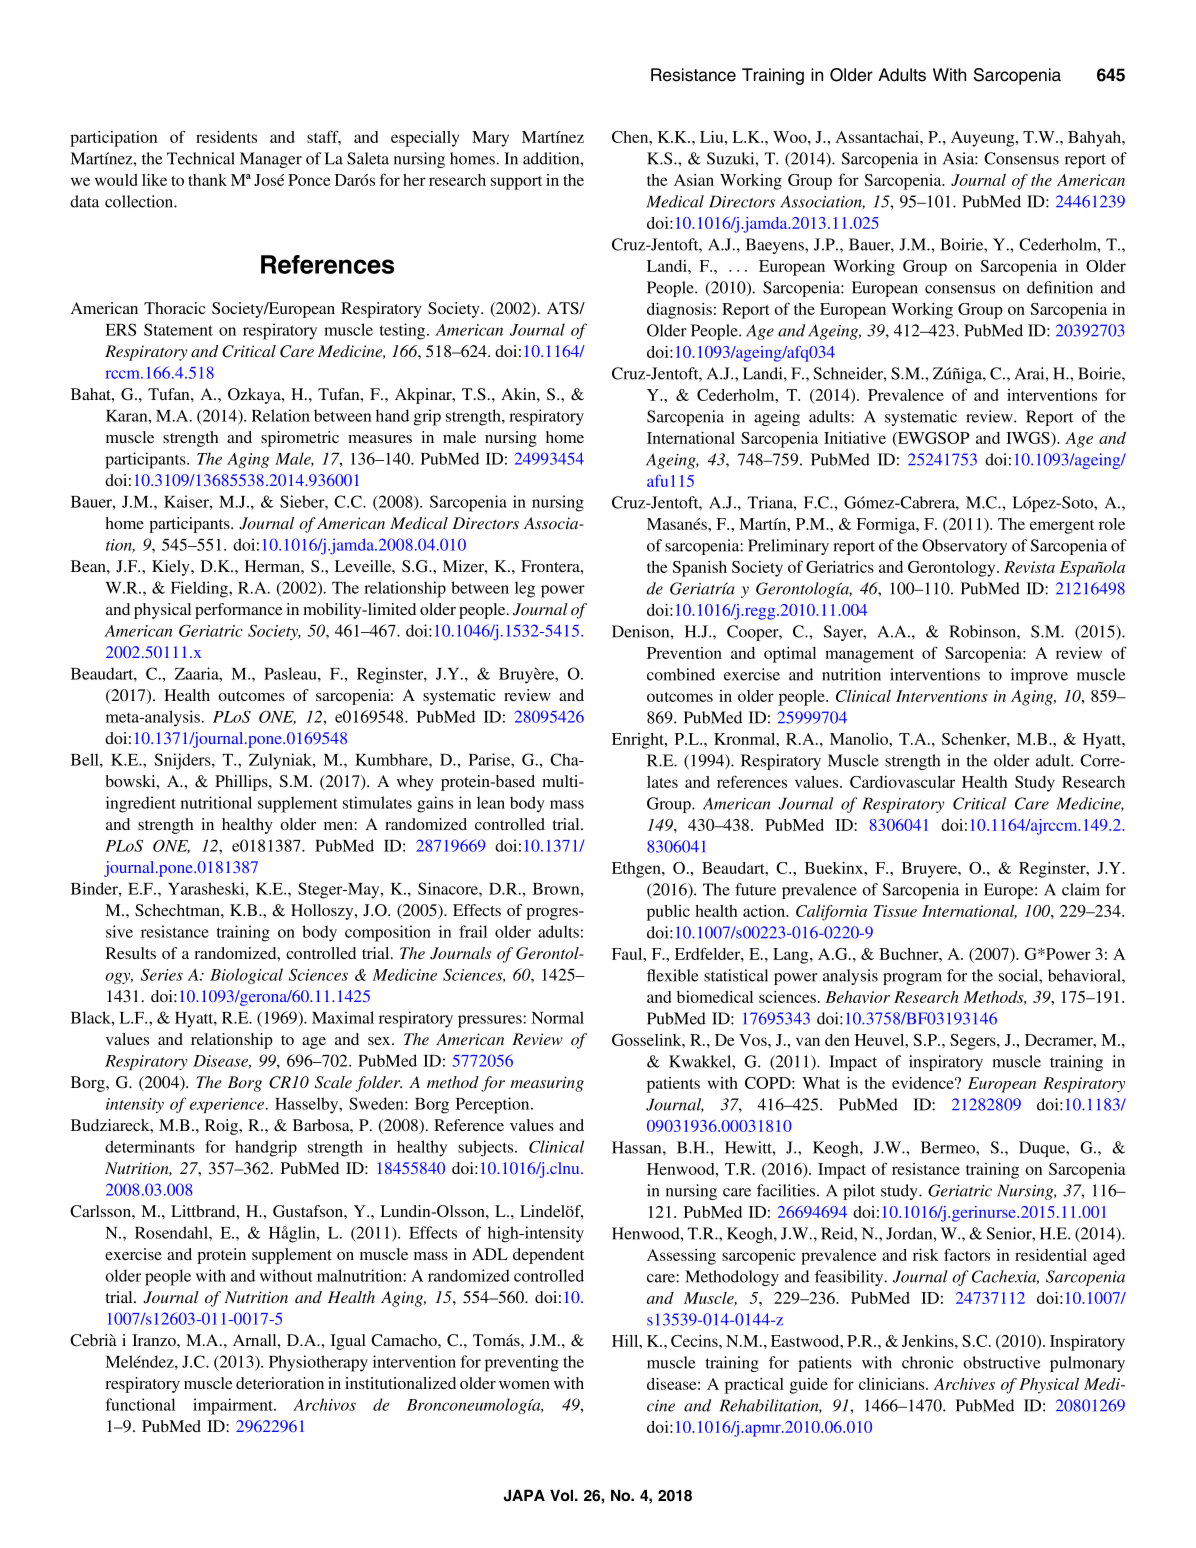 This image has height=1548, width=1196. What do you see at coordinates (234, 1406) in the image?
I see `impairment` at bounding box center [234, 1406].
